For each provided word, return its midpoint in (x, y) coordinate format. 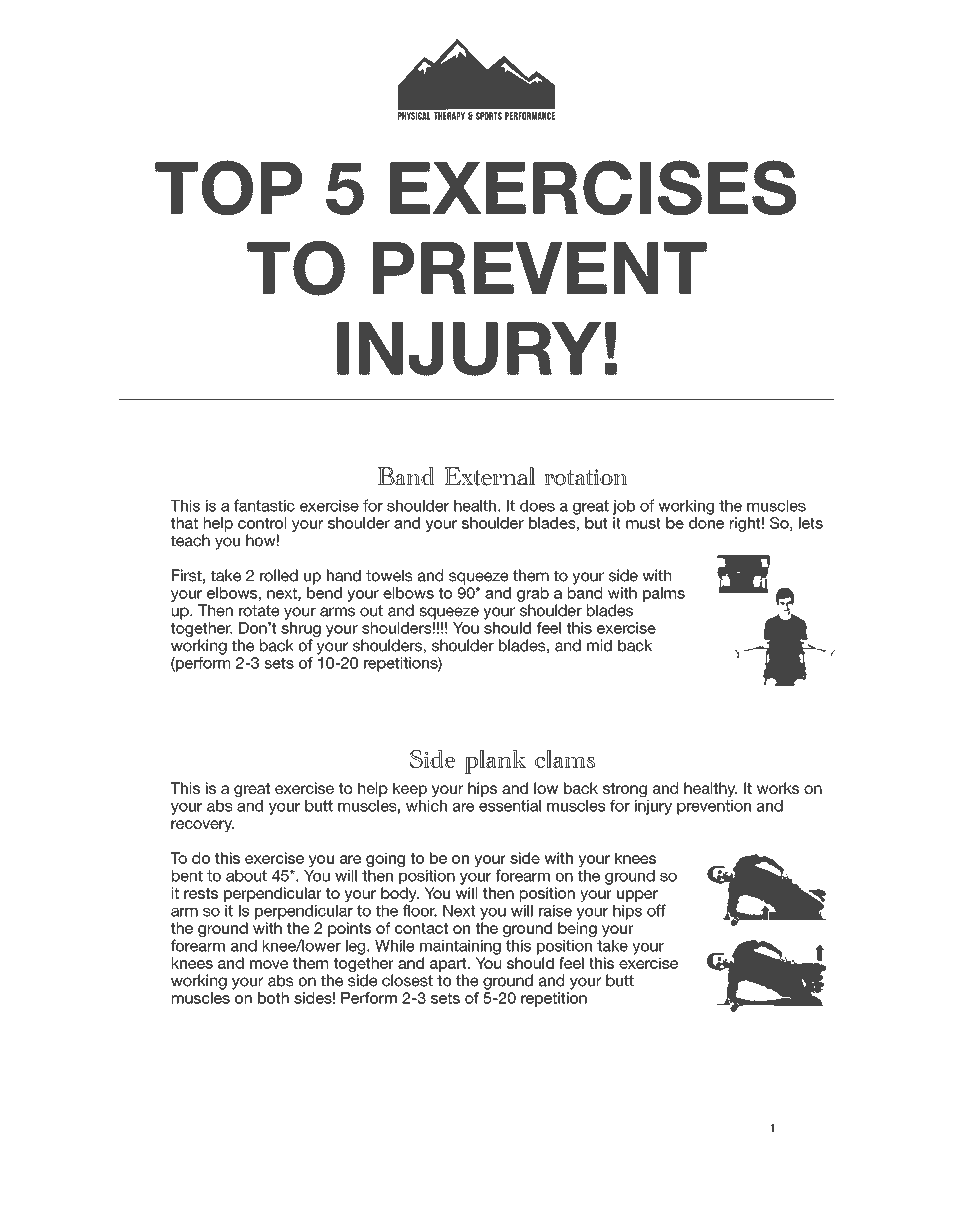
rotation (586, 477)
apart (449, 965)
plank (495, 762)
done (706, 523)
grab (533, 594)
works (778, 788)
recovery (202, 826)
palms (664, 594)
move (269, 964)
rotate (259, 611)
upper (637, 896)
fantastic (264, 505)
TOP (228, 187)
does (537, 506)
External (489, 476)
